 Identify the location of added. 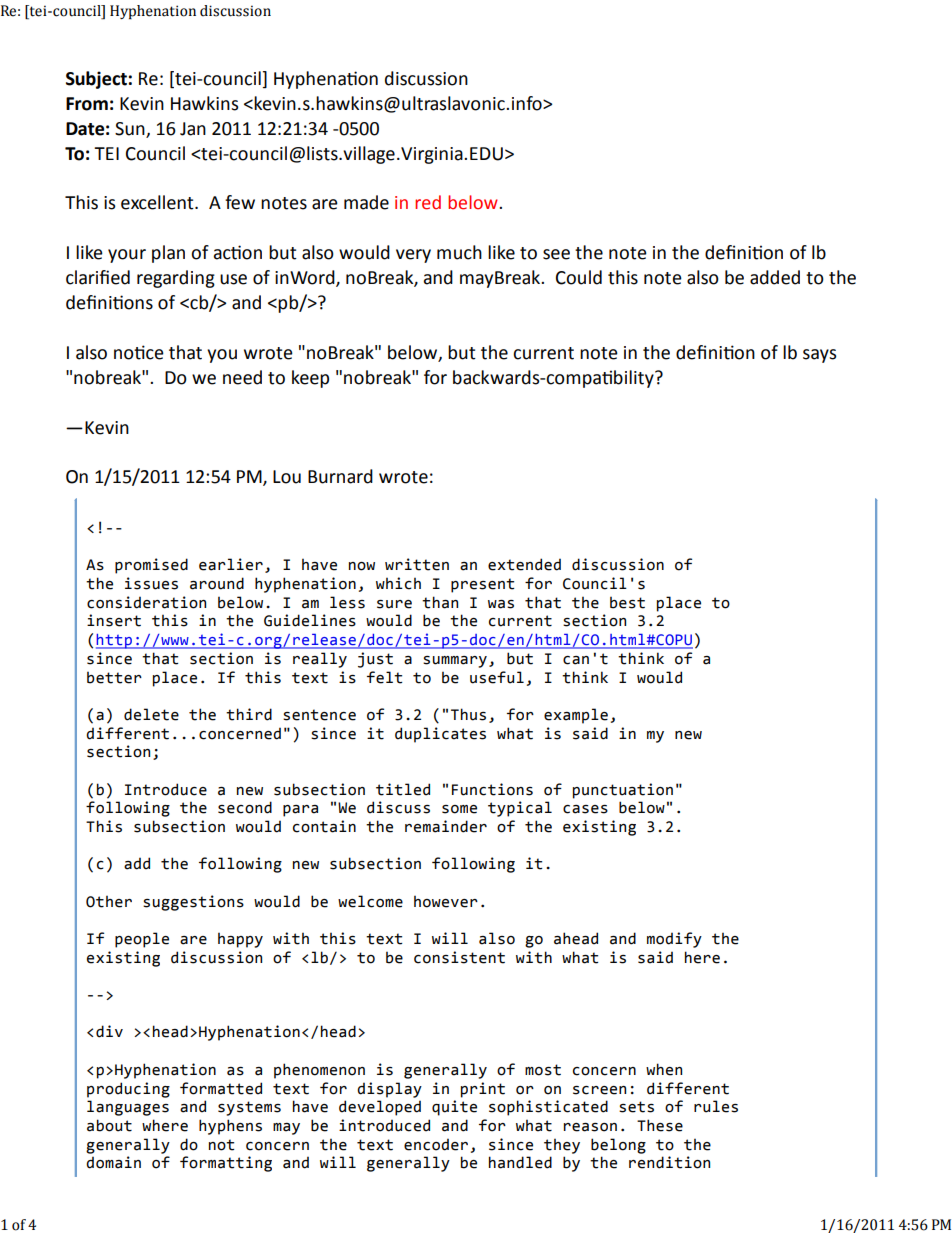
(775, 277).
